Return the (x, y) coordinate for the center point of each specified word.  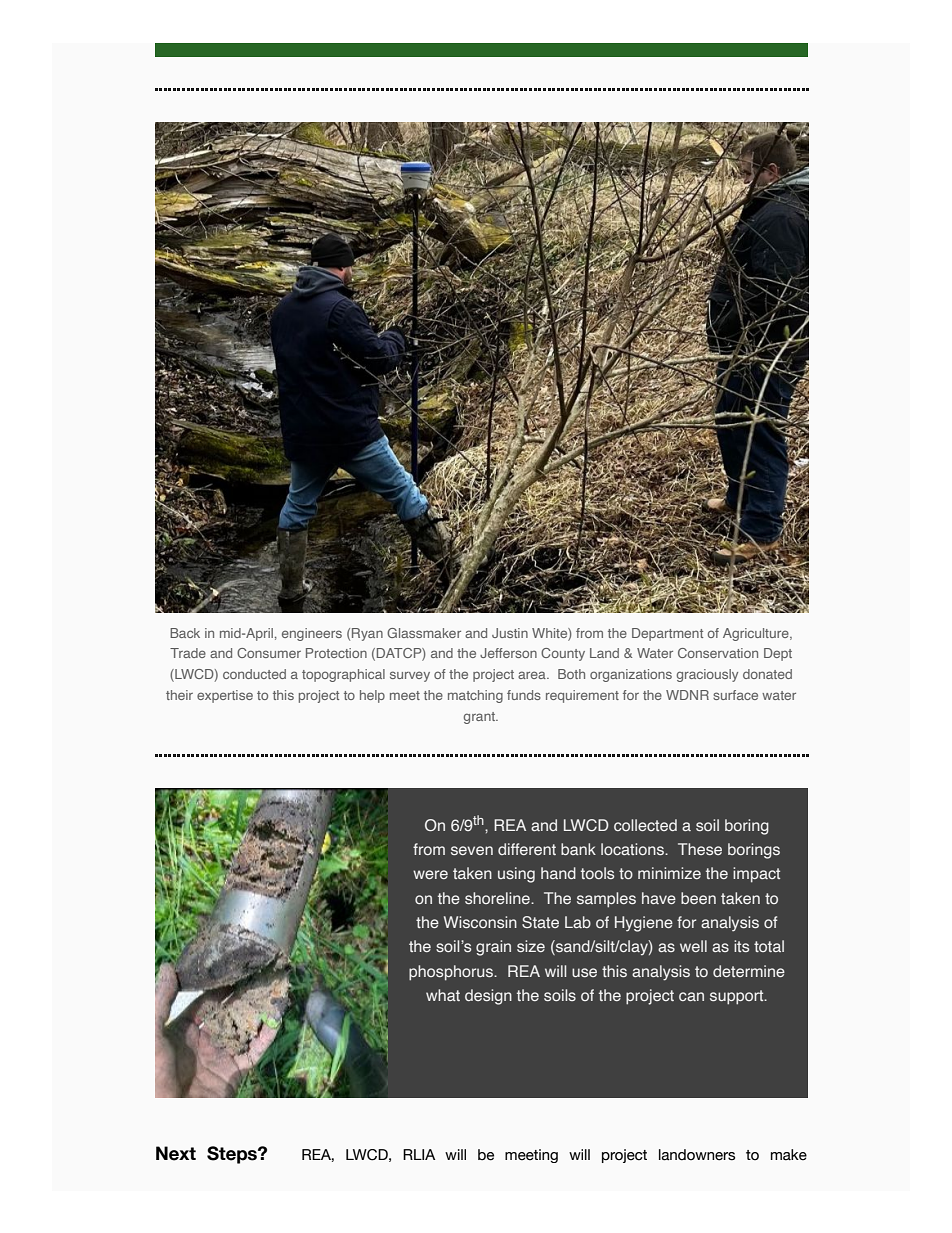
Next (176, 1153)
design (488, 997)
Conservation (718, 653)
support (738, 997)
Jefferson (508, 653)
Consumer (269, 653)
